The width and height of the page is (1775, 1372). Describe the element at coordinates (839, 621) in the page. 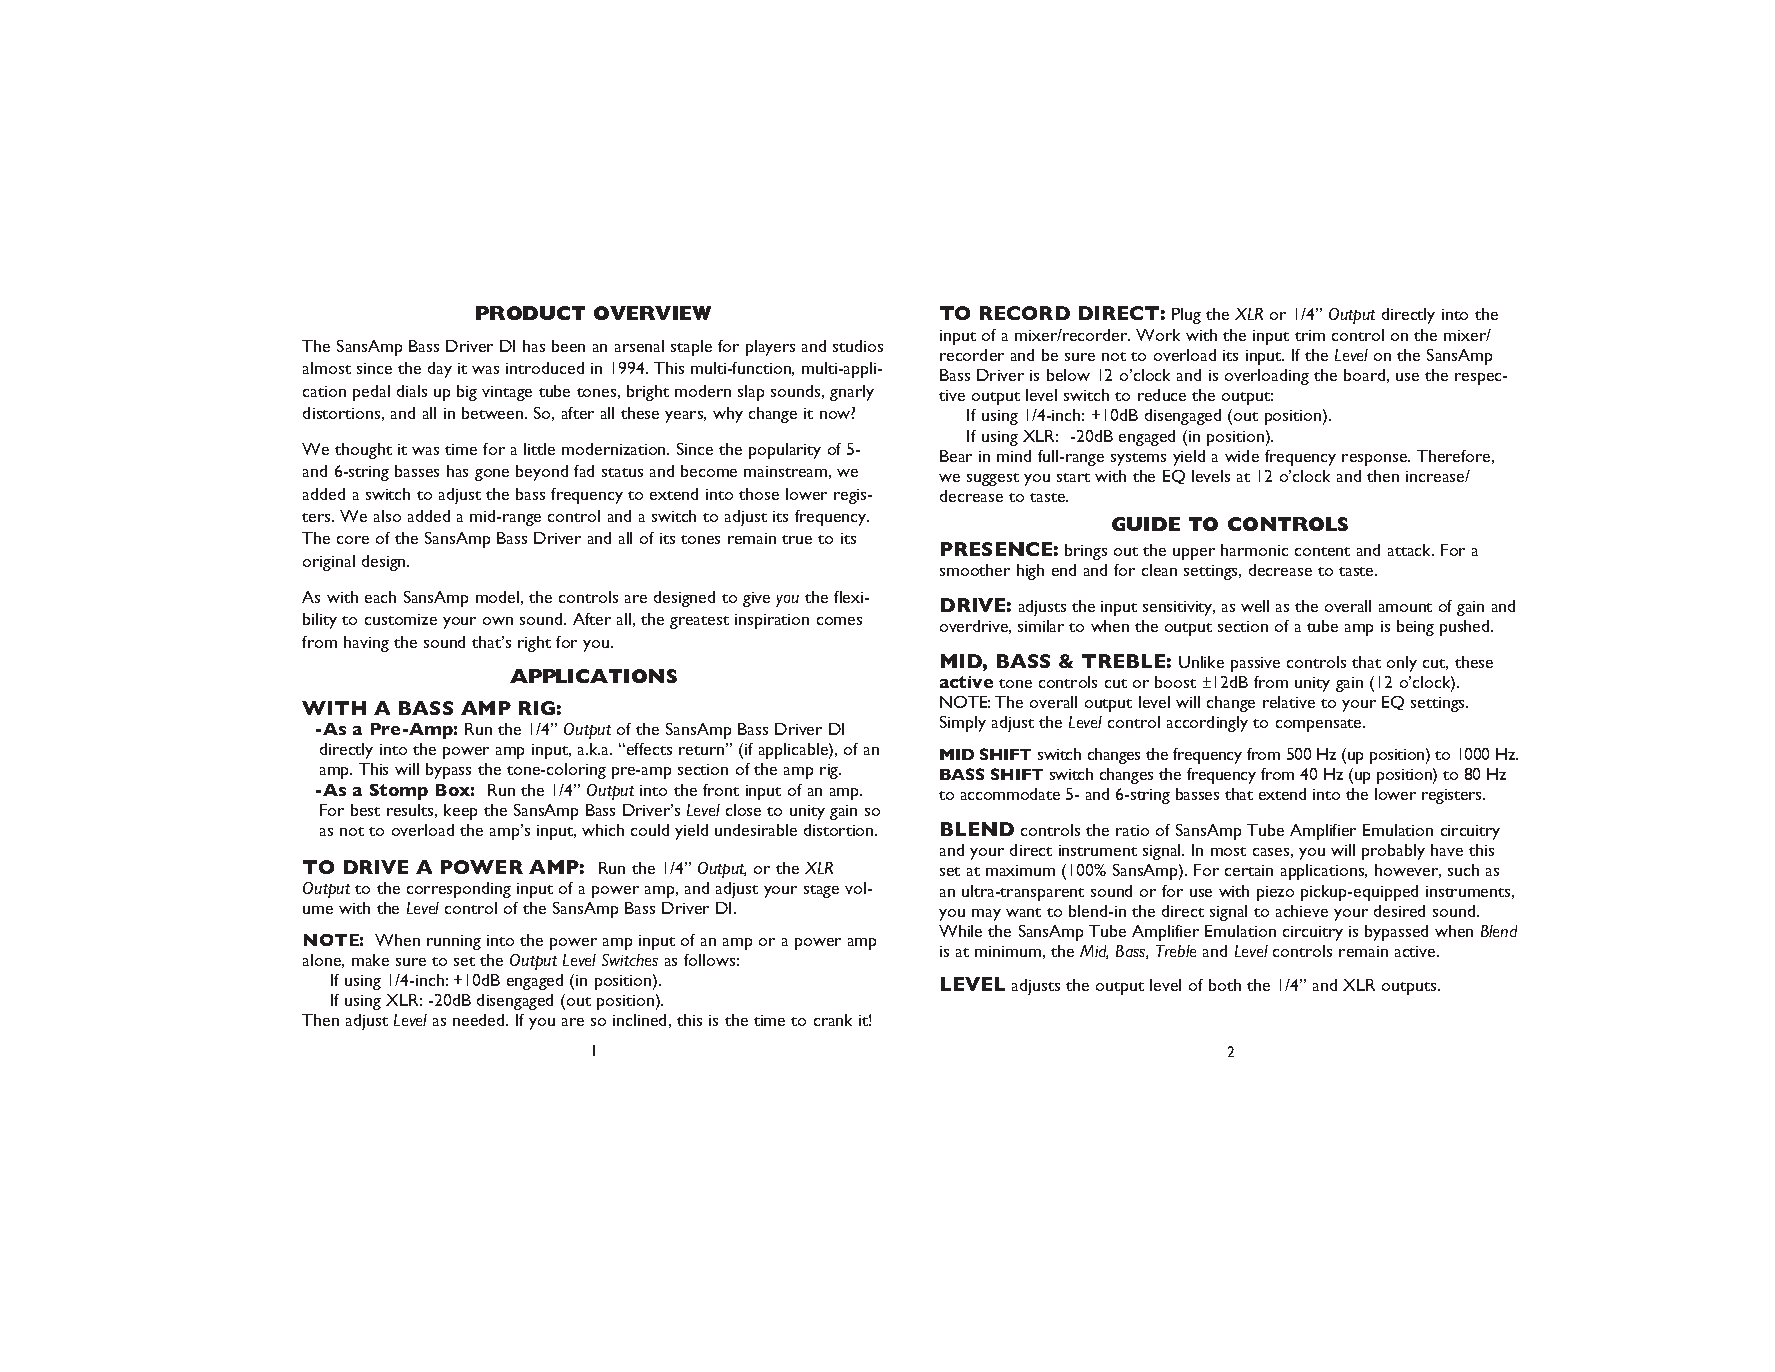

I see `comes` at that location.
